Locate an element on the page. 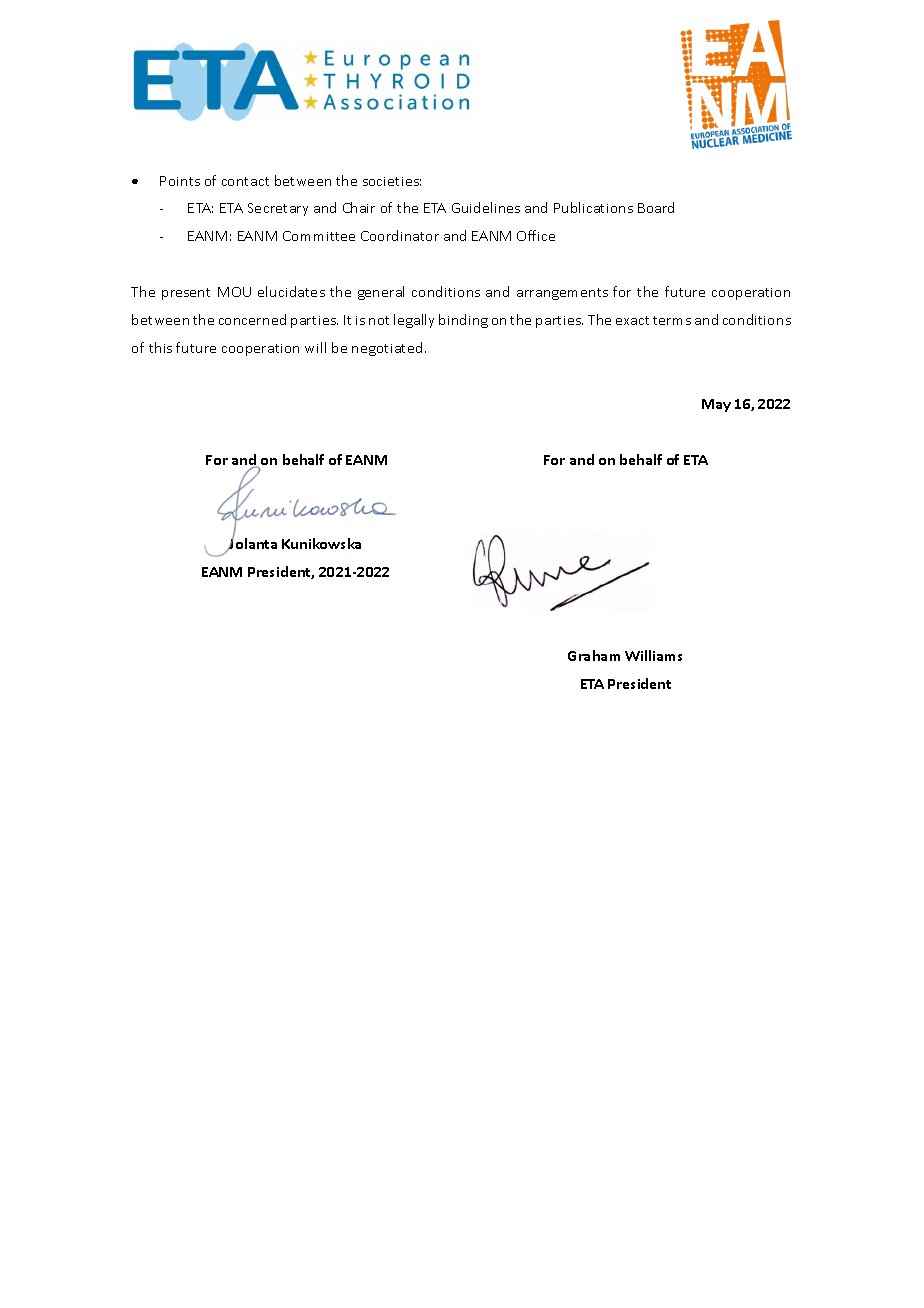  negotiated is located at coordinates (387, 349).
